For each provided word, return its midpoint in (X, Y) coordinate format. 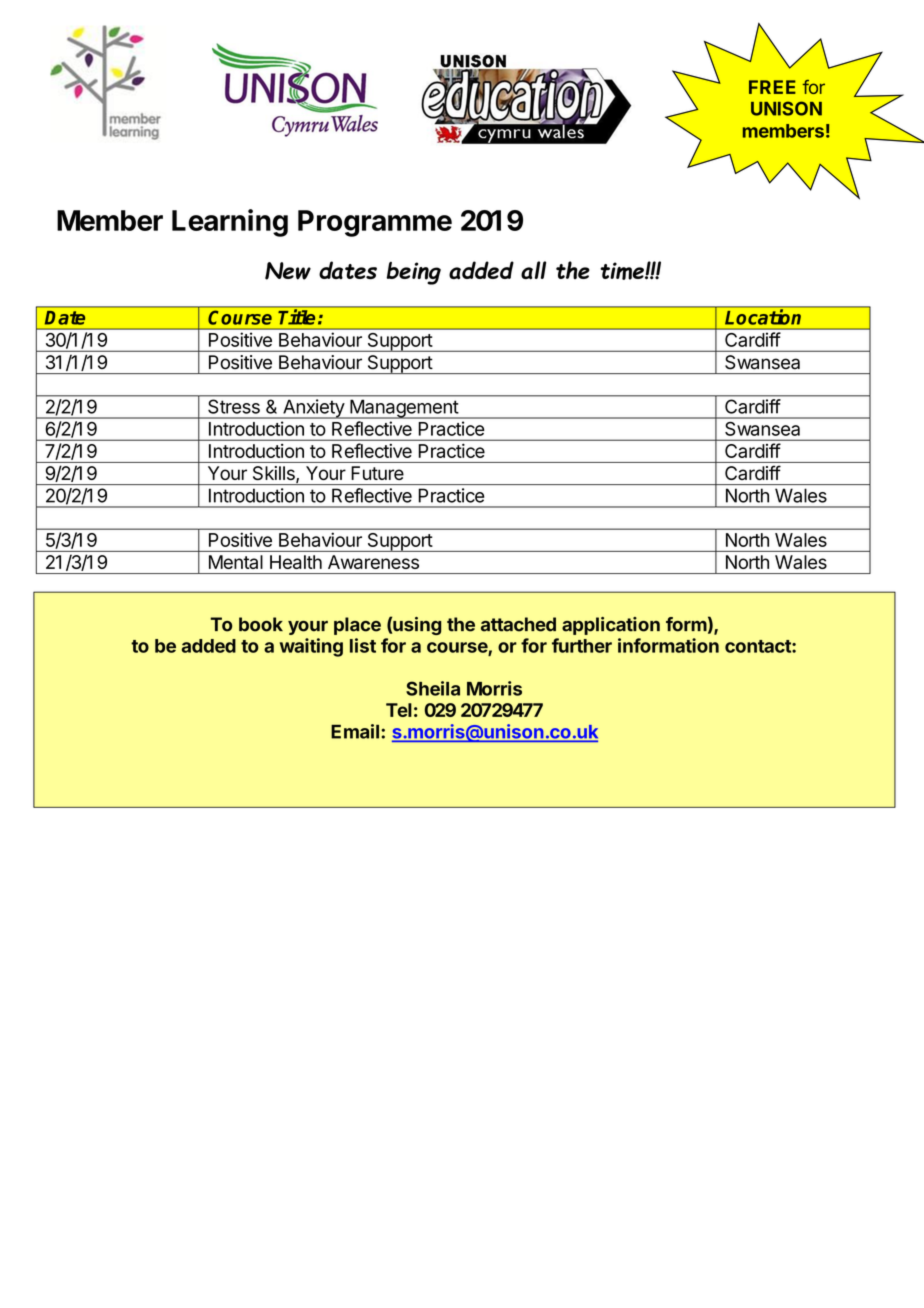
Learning (230, 223)
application (611, 626)
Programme (375, 223)
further (582, 645)
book (261, 624)
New (288, 271)
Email (355, 731)
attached (518, 624)
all (533, 270)
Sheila (433, 688)
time (623, 271)
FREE (772, 87)
